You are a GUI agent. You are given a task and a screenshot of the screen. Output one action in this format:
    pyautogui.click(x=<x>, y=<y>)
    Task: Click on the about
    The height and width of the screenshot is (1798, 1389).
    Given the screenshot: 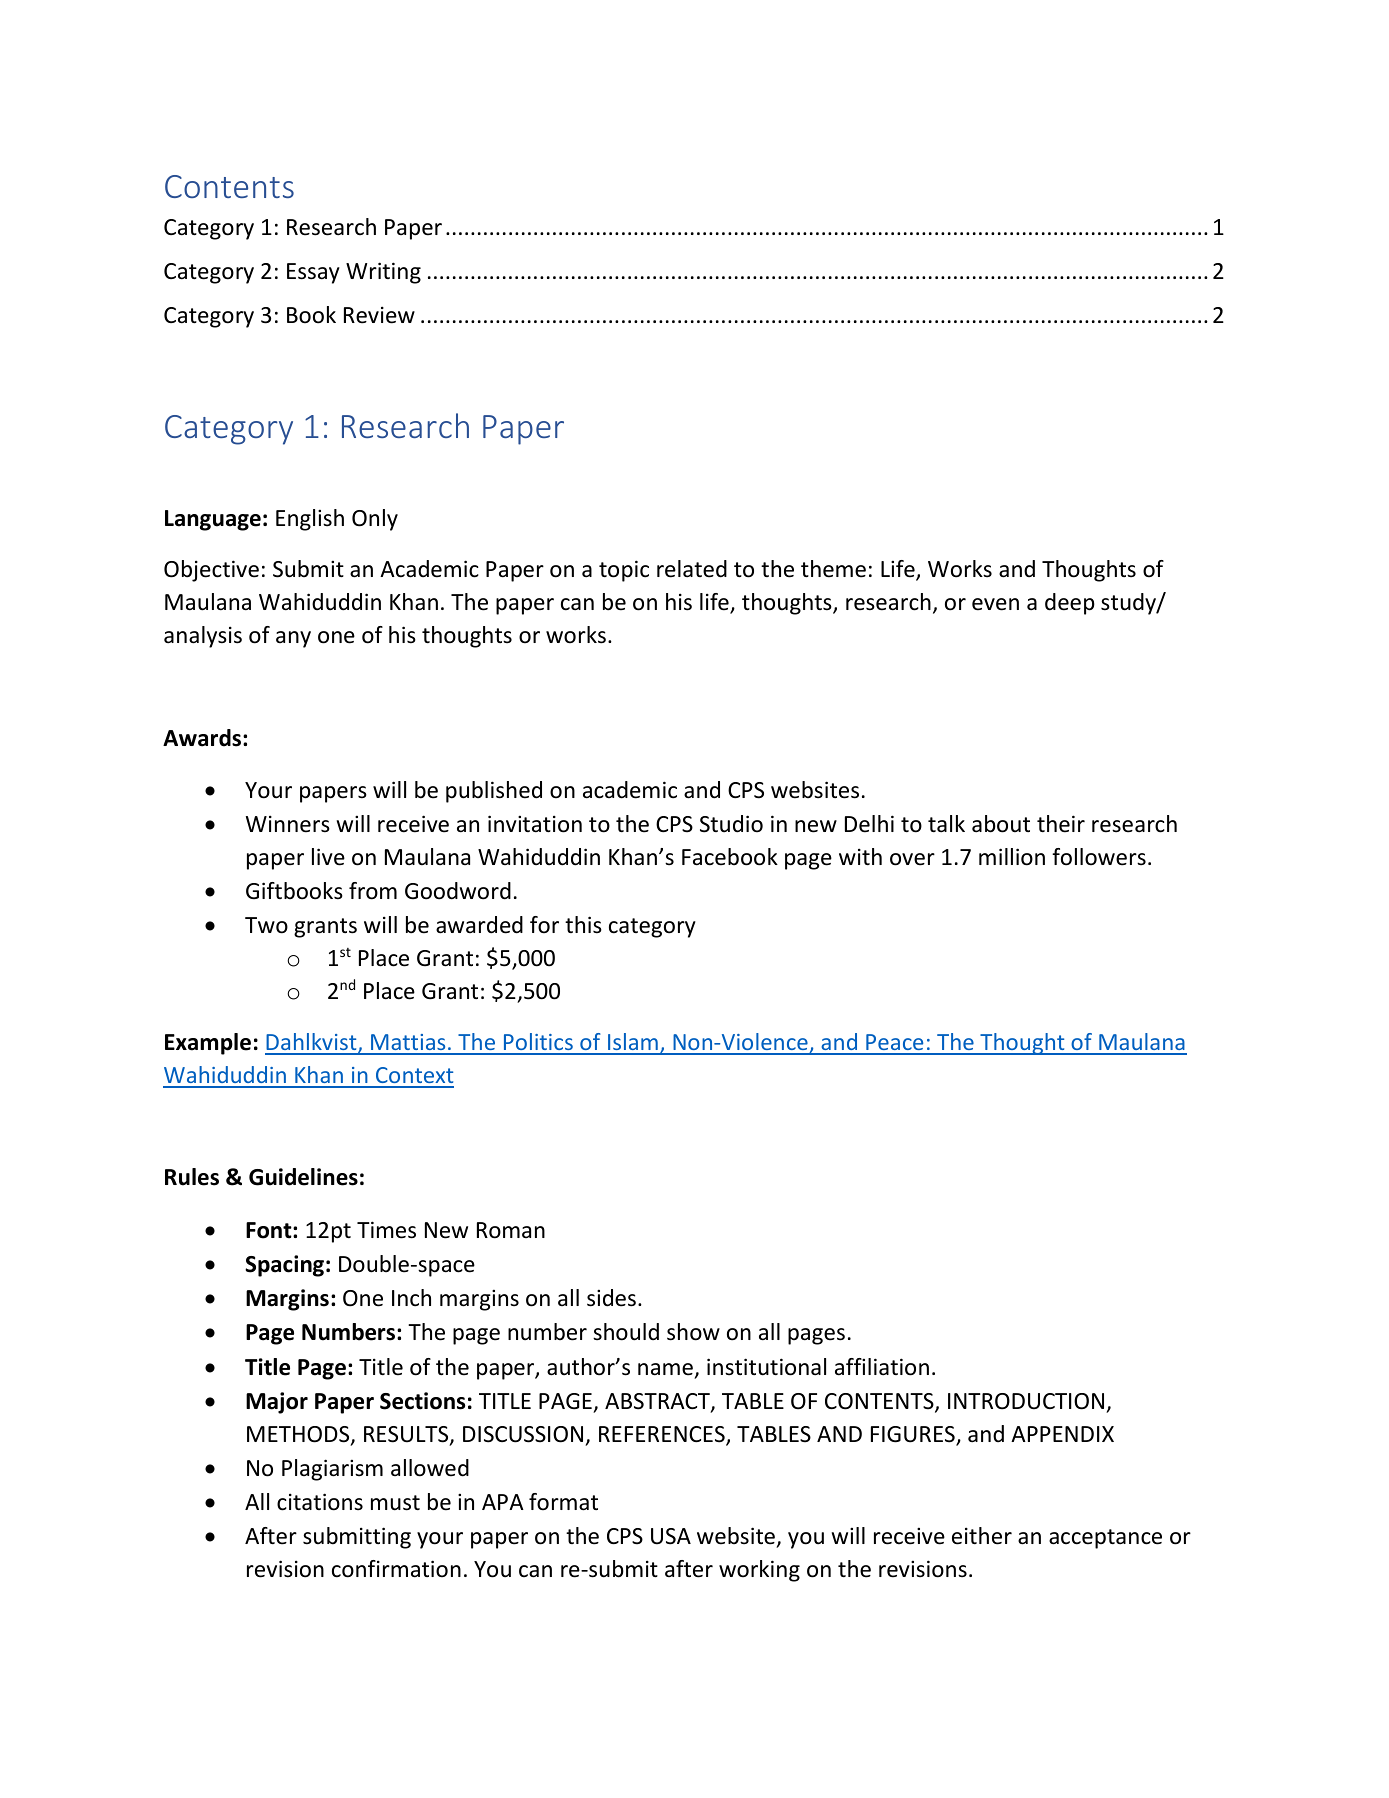 What is the action you would take?
    pyautogui.click(x=1001, y=824)
